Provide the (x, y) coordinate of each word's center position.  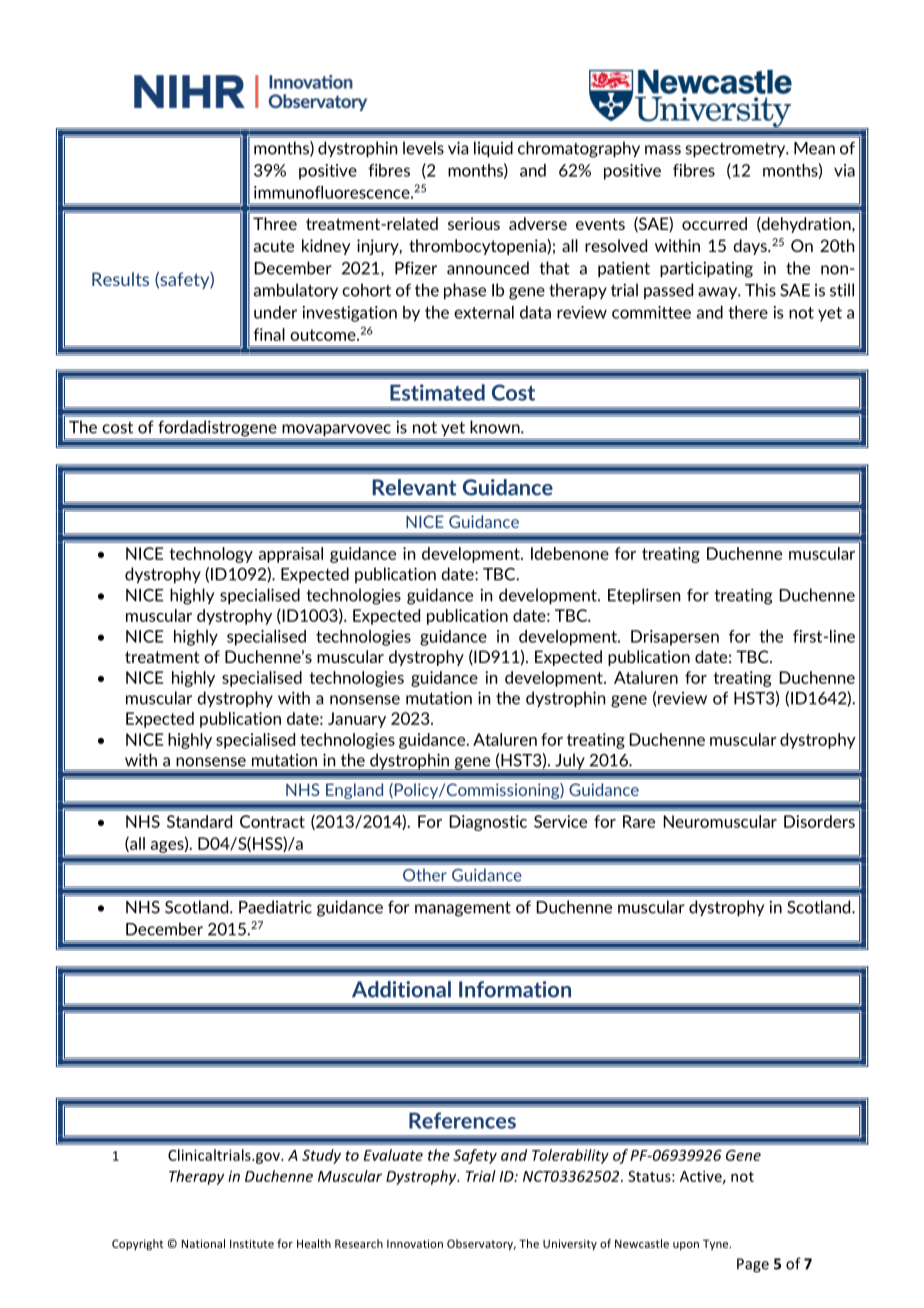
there (748, 312)
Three (275, 223)
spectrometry (737, 150)
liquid (493, 149)
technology (211, 555)
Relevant (414, 487)
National (203, 1243)
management (463, 909)
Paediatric (275, 907)
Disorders (819, 821)
